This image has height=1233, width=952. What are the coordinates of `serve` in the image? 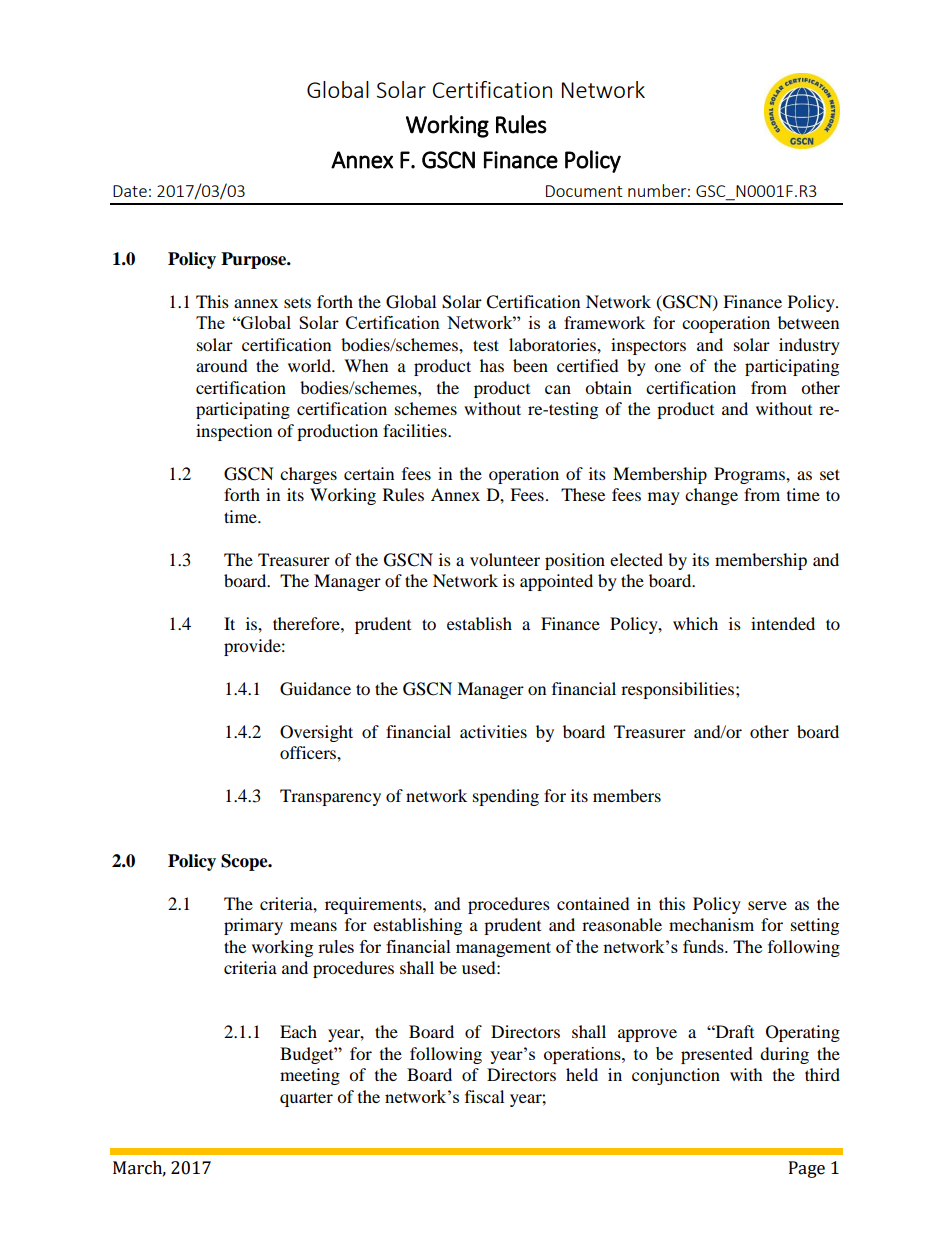 It's located at (767, 905).
